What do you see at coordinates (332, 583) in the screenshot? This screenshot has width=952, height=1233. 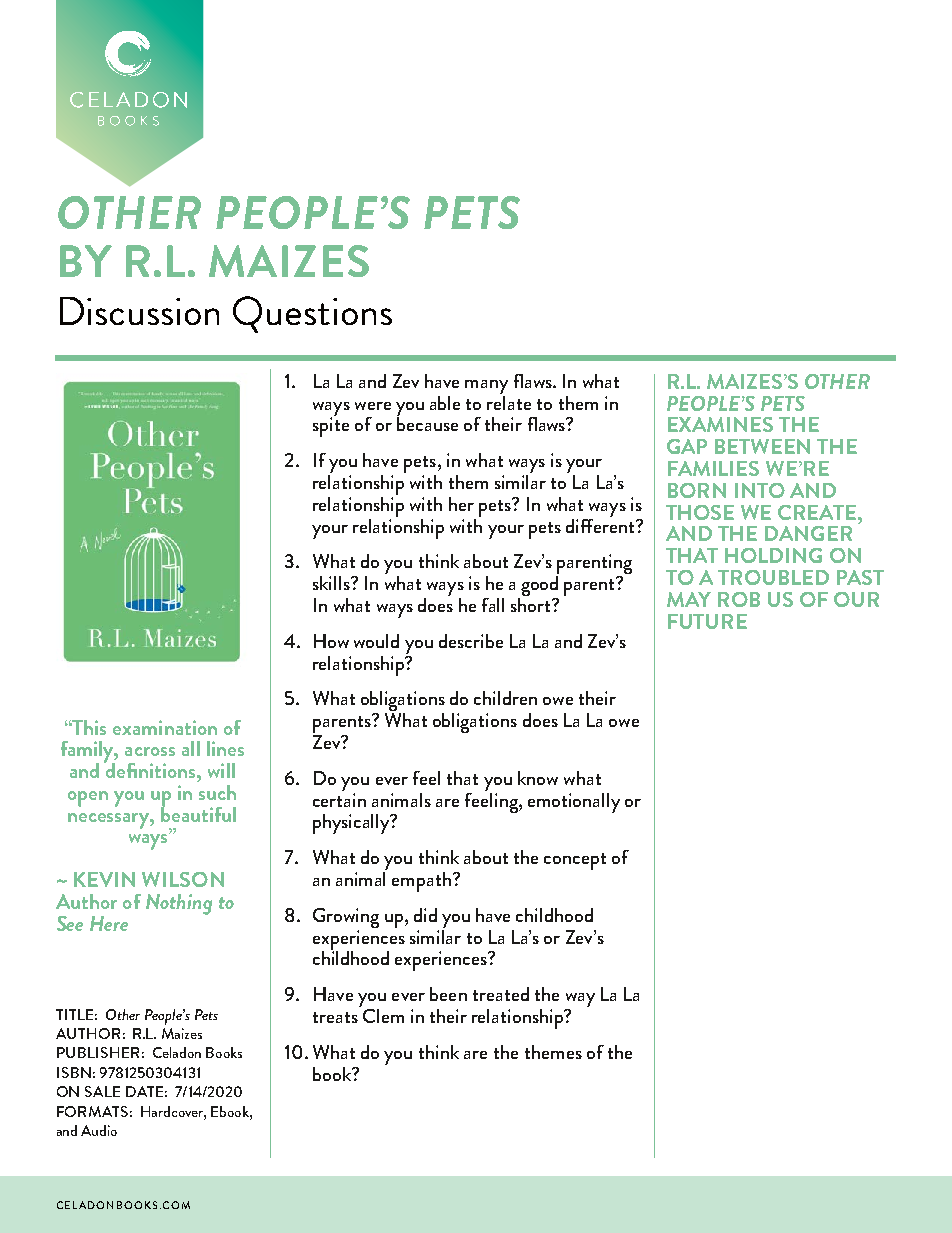 I see `skills` at bounding box center [332, 583].
